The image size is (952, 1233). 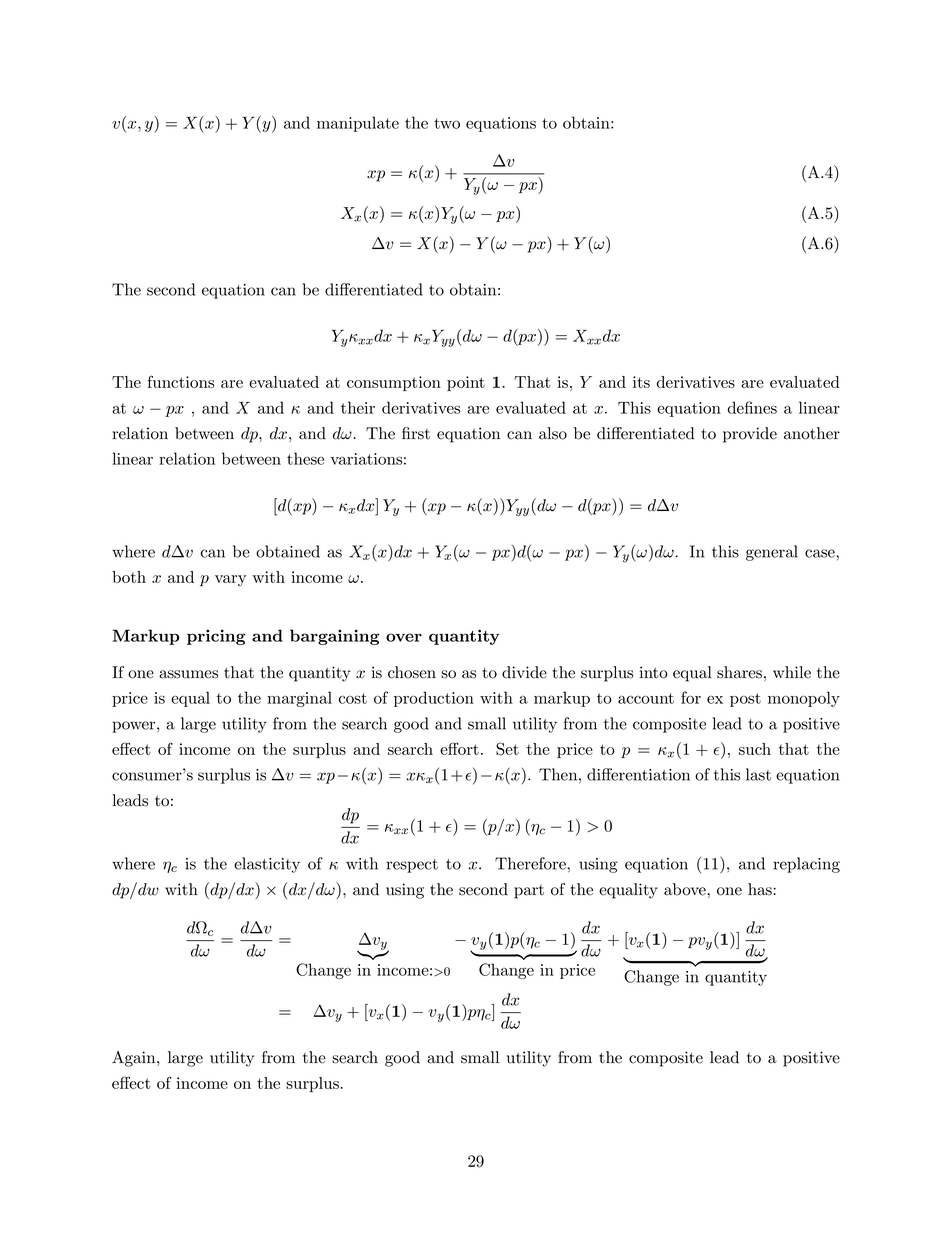 What do you see at coordinates (466, 383) in the screenshot?
I see `point` at bounding box center [466, 383].
